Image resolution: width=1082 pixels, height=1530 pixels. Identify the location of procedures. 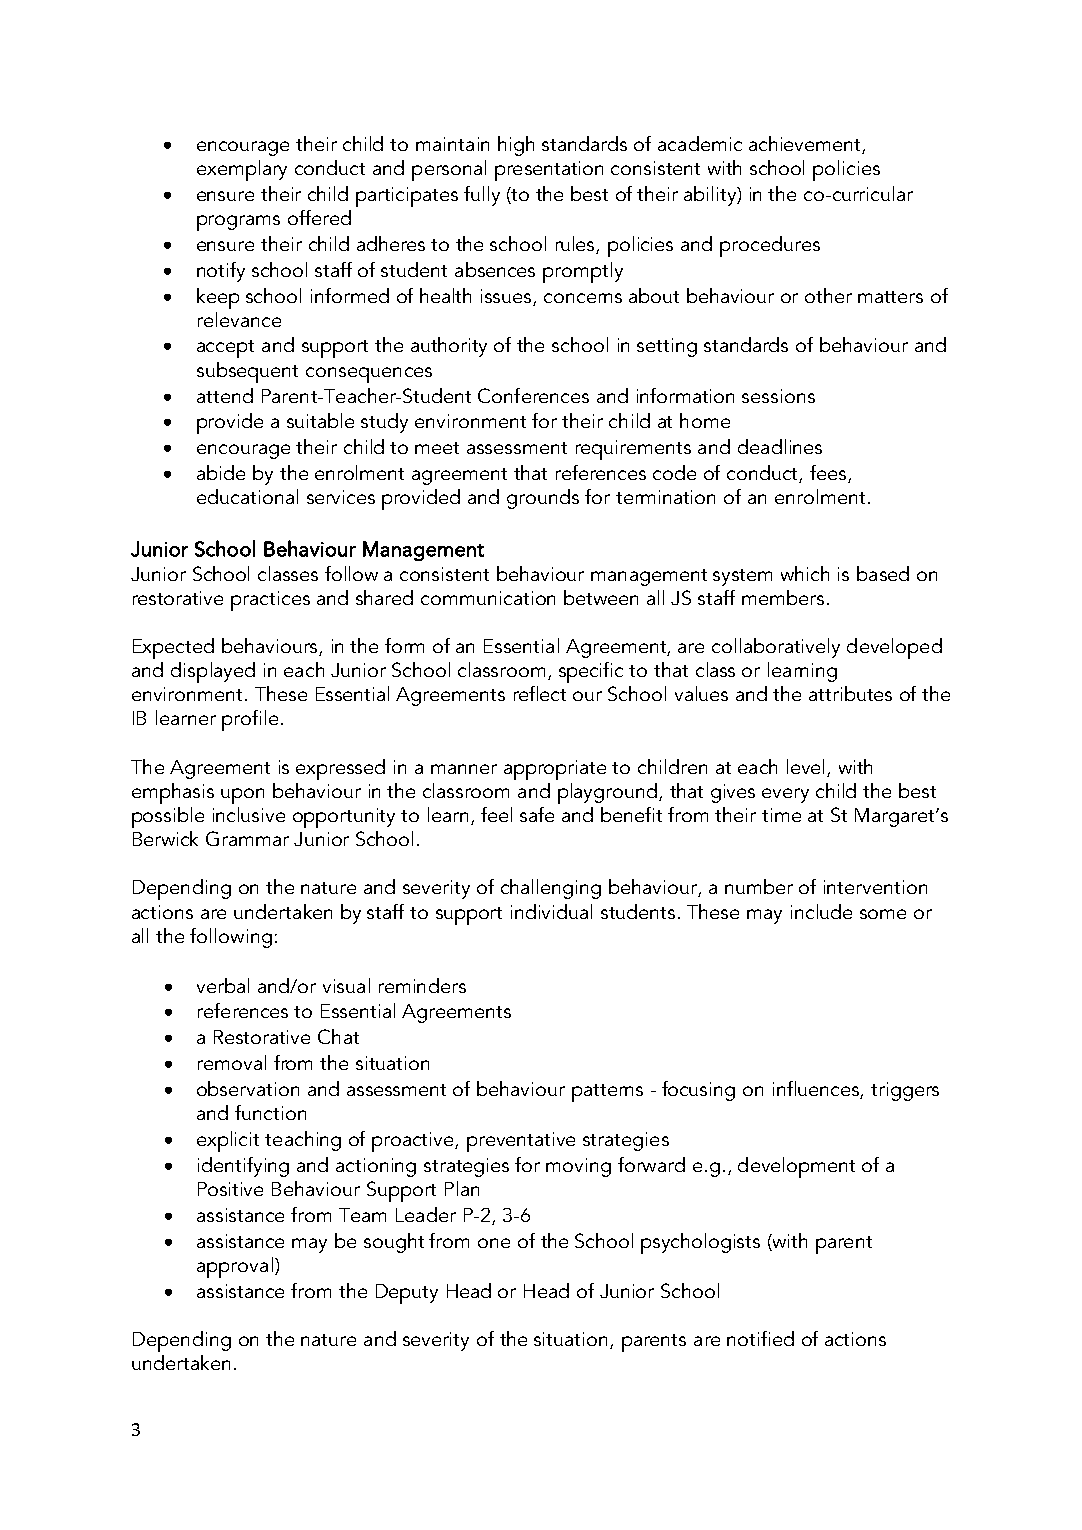
(770, 246).
